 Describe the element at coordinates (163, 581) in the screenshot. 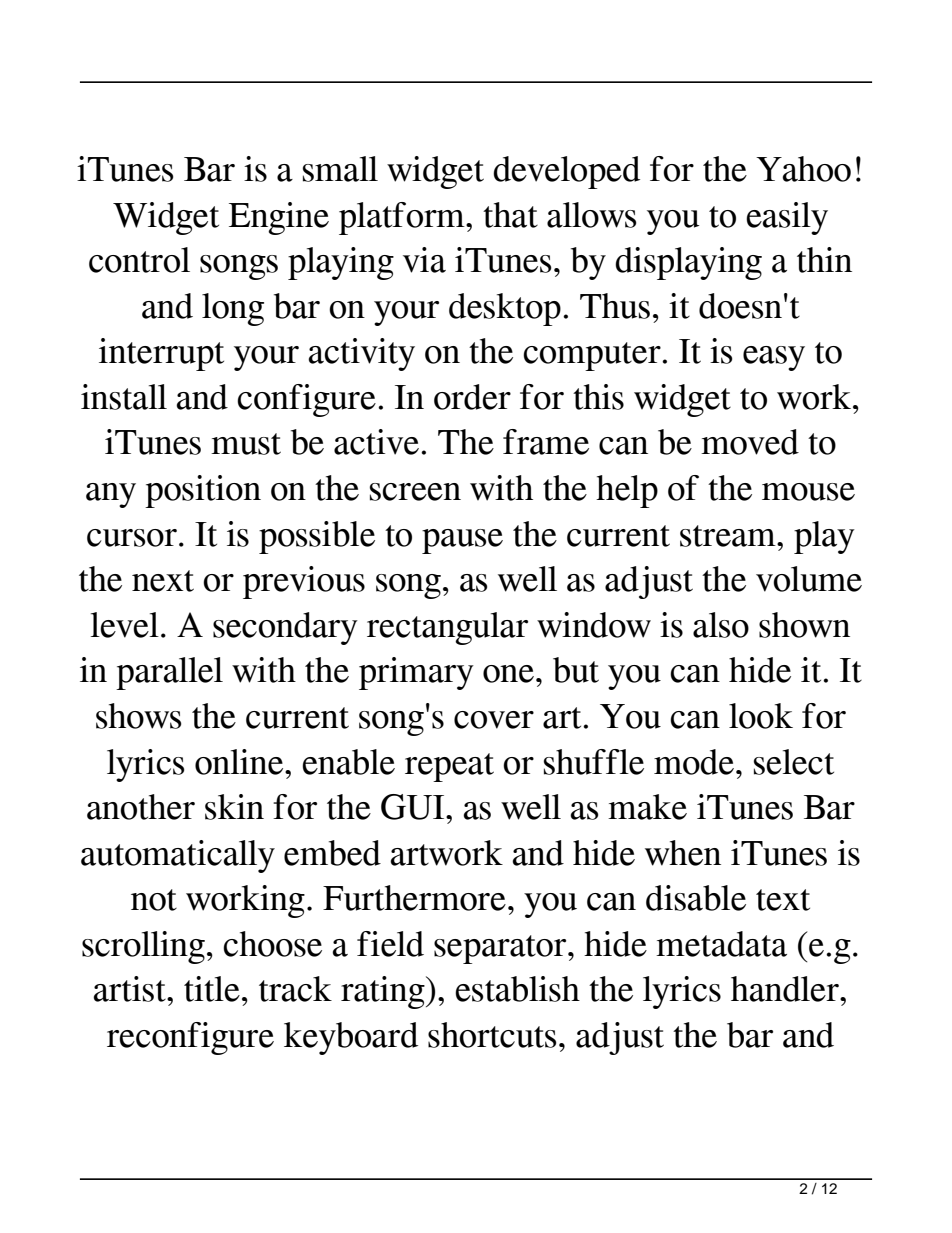

I see `next` at that location.
